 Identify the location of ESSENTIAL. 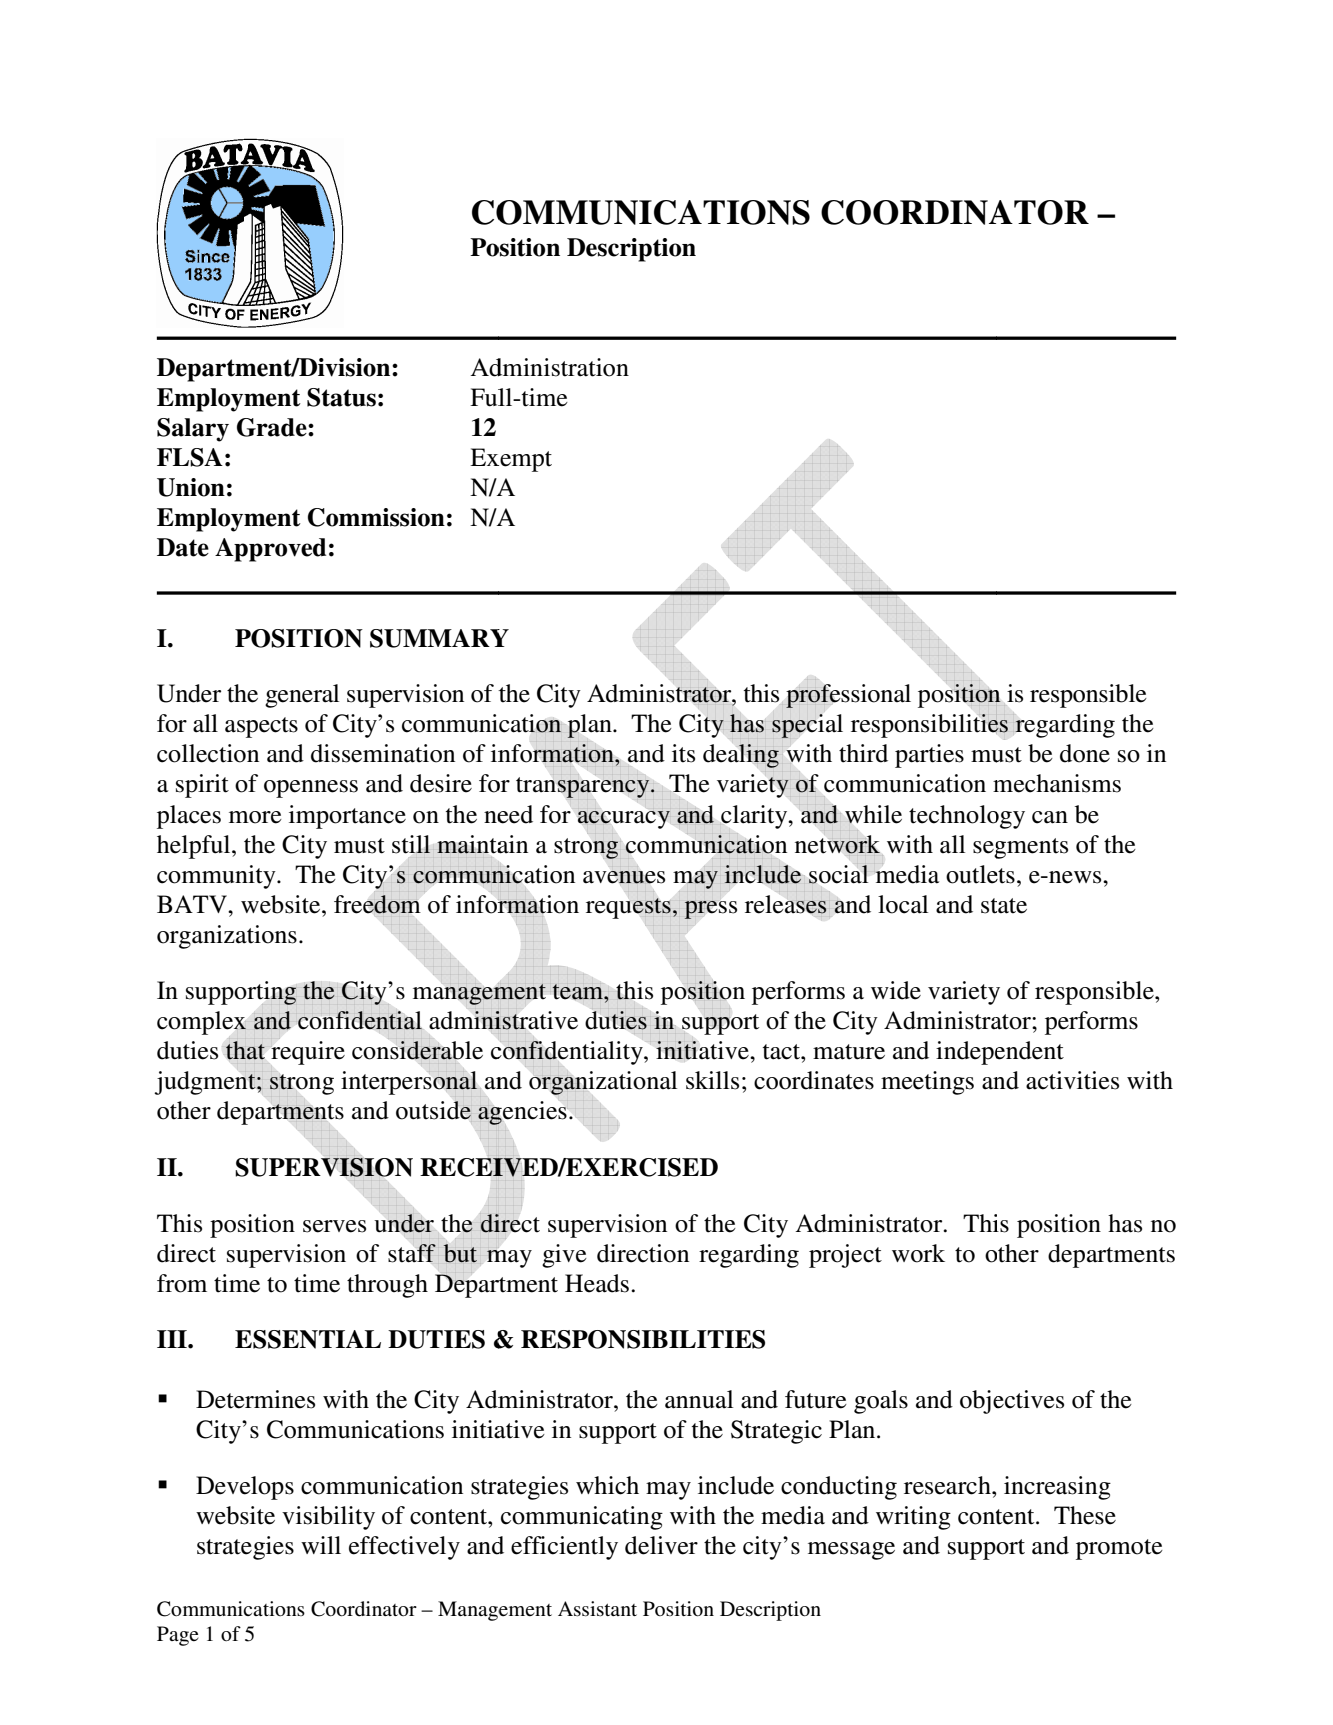
(308, 1339).
